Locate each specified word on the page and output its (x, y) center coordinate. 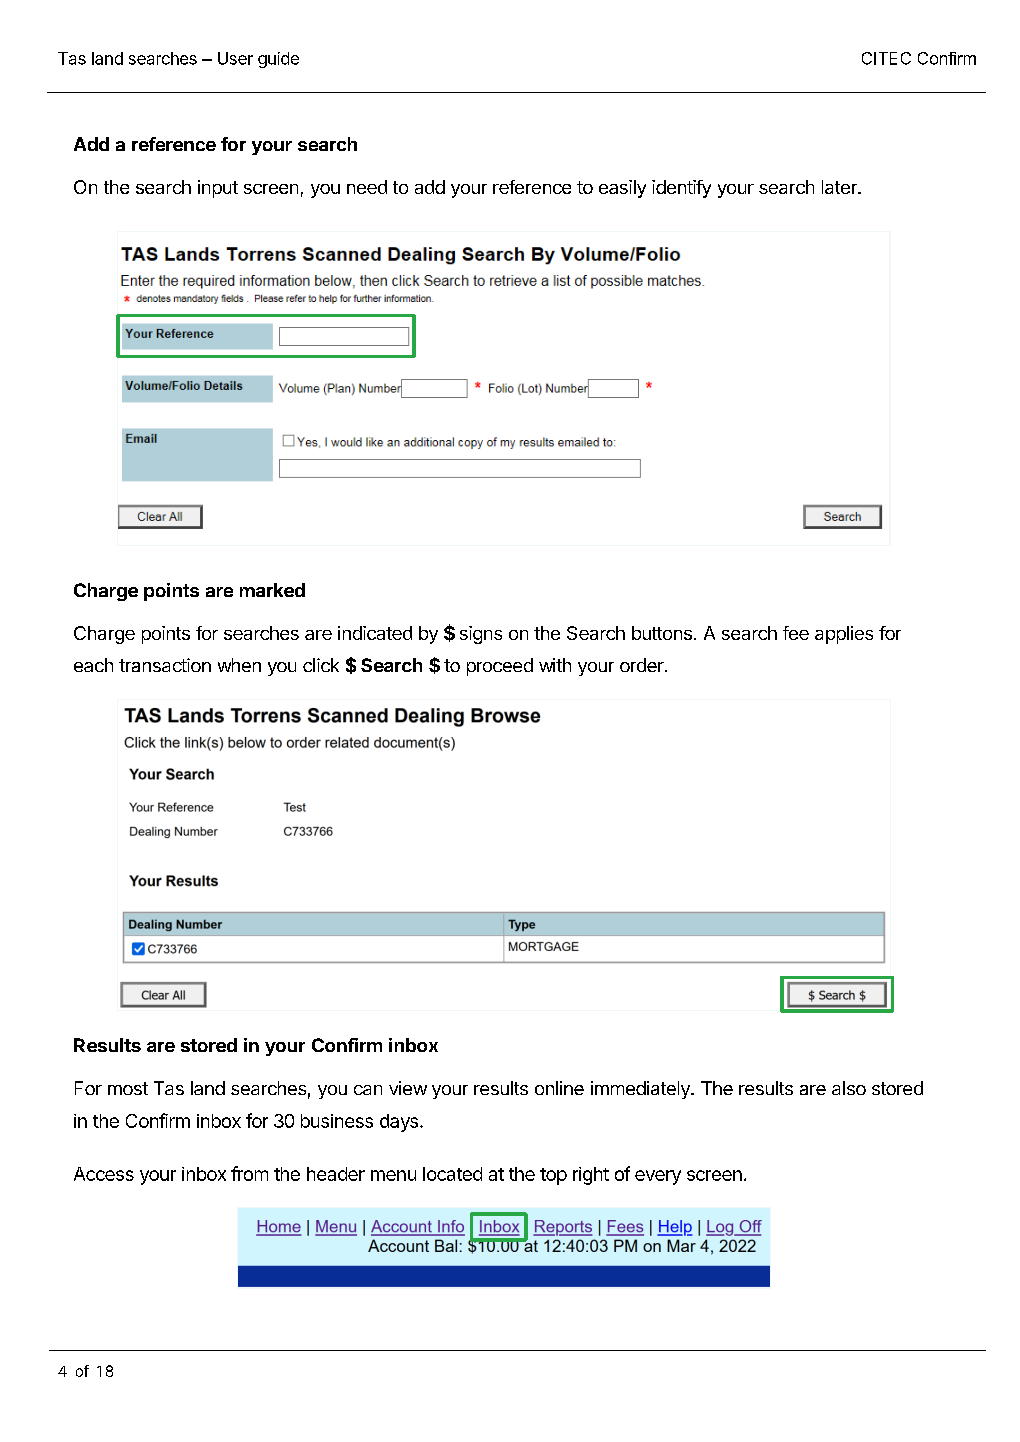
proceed (500, 667)
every (658, 1177)
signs (481, 635)
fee (796, 633)
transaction (165, 665)
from (249, 1173)
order (643, 665)
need (367, 187)
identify (681, 189)
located (452, 1174)
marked (272, 590)
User (235, 58)
